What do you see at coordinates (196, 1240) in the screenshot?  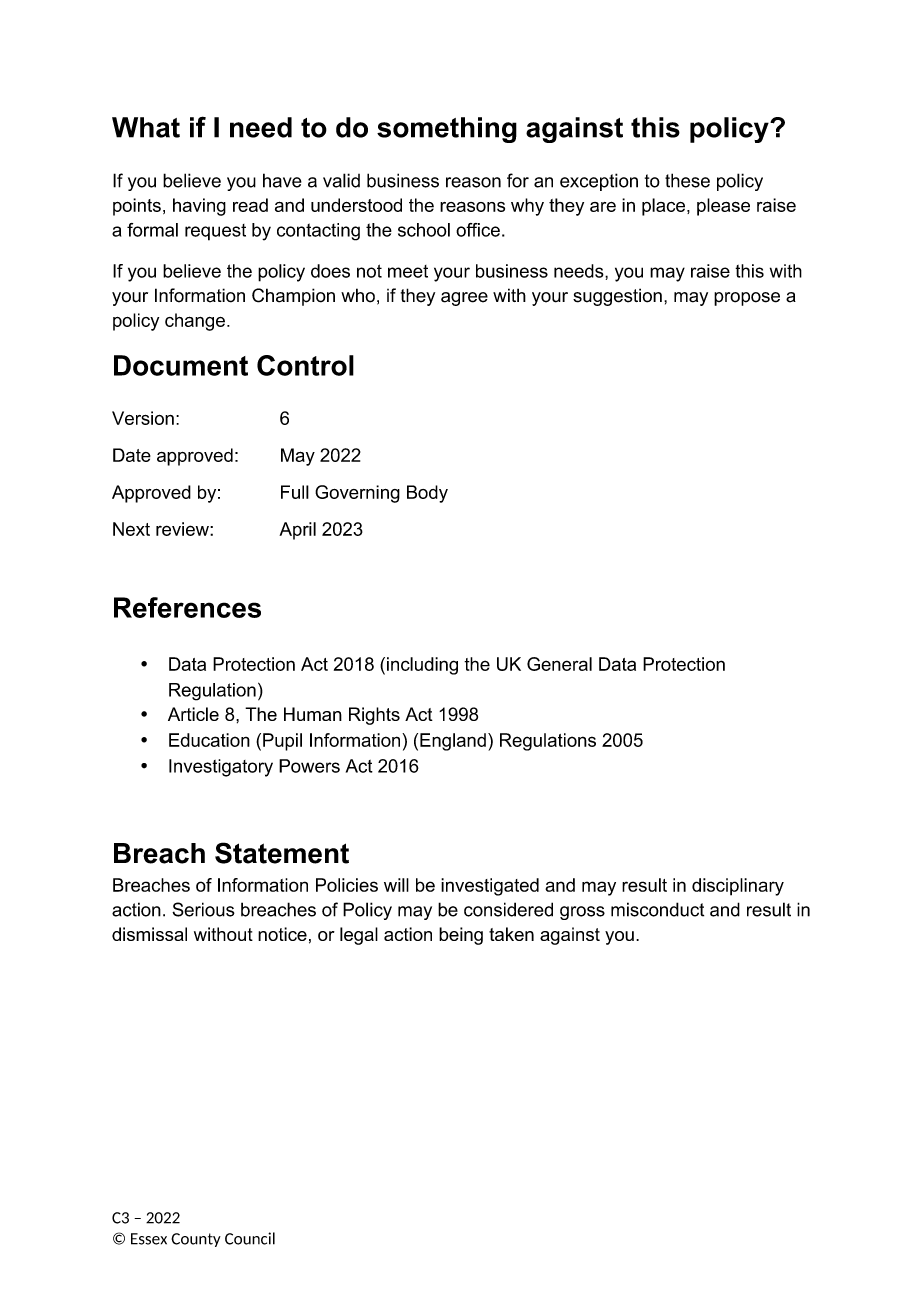 I see `County` at bounding box center [196, 1240].
